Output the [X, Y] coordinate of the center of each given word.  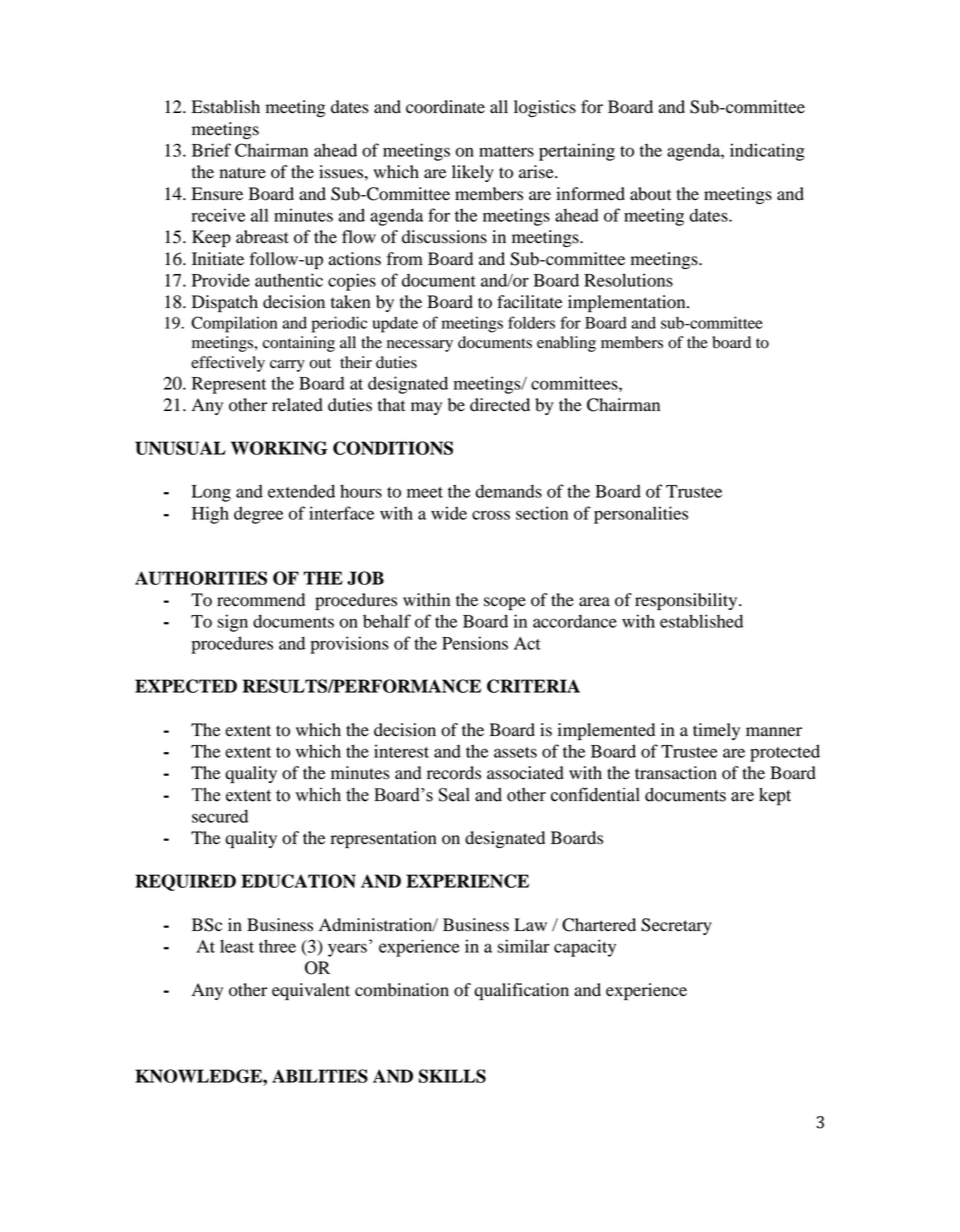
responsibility [687, 602]
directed [500, 405]
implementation [628, 304]
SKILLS [452, 1076]
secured [220, 816]
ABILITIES [320, 1076]
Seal [454, 795]
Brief [211, 150]
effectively [228, 364]
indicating [767, 152]
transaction [676, 773]
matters [506, 151]
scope [505, 603]
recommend [261, 600]
